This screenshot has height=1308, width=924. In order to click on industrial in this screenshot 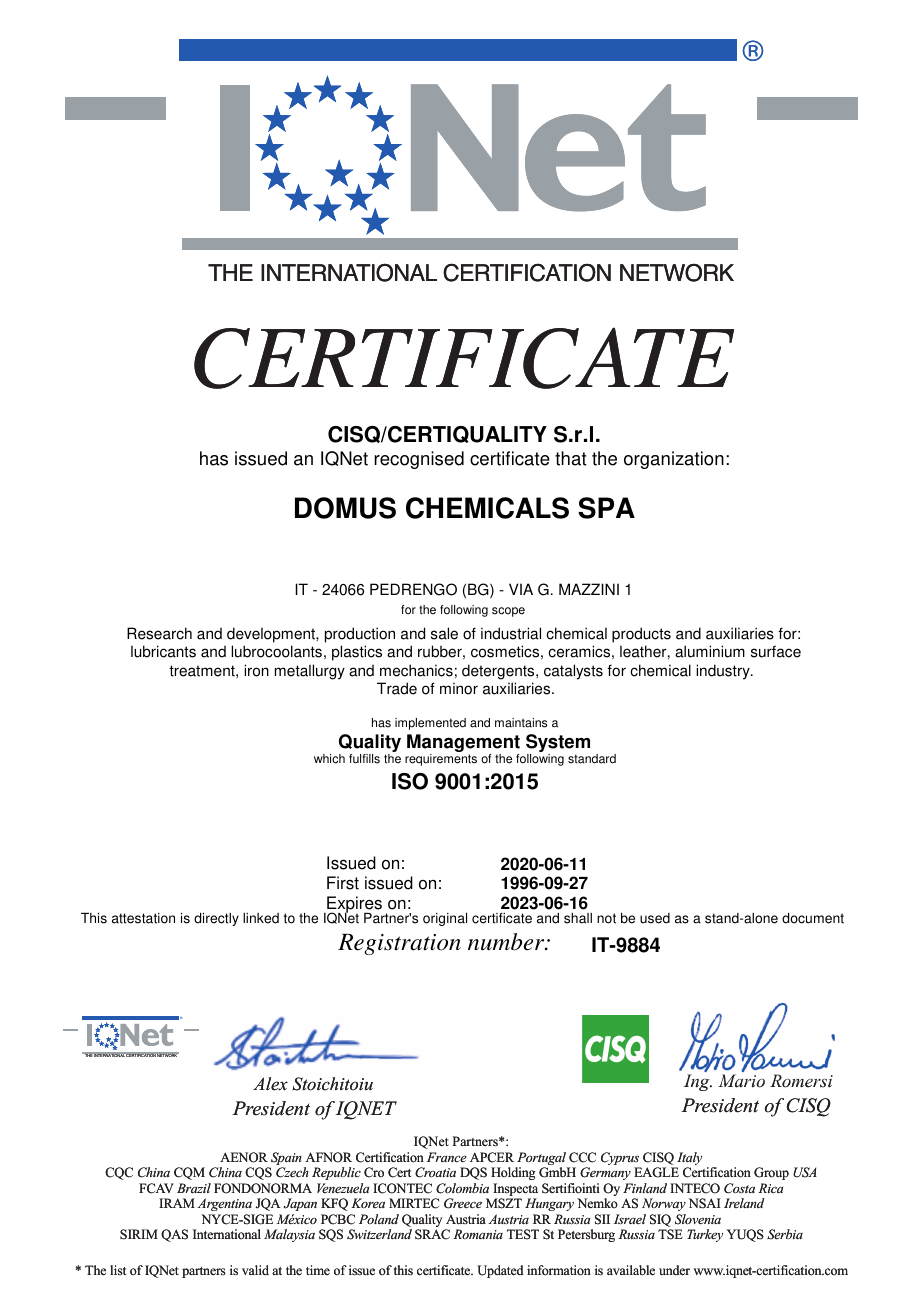, I will do `click(511, 633)`.
